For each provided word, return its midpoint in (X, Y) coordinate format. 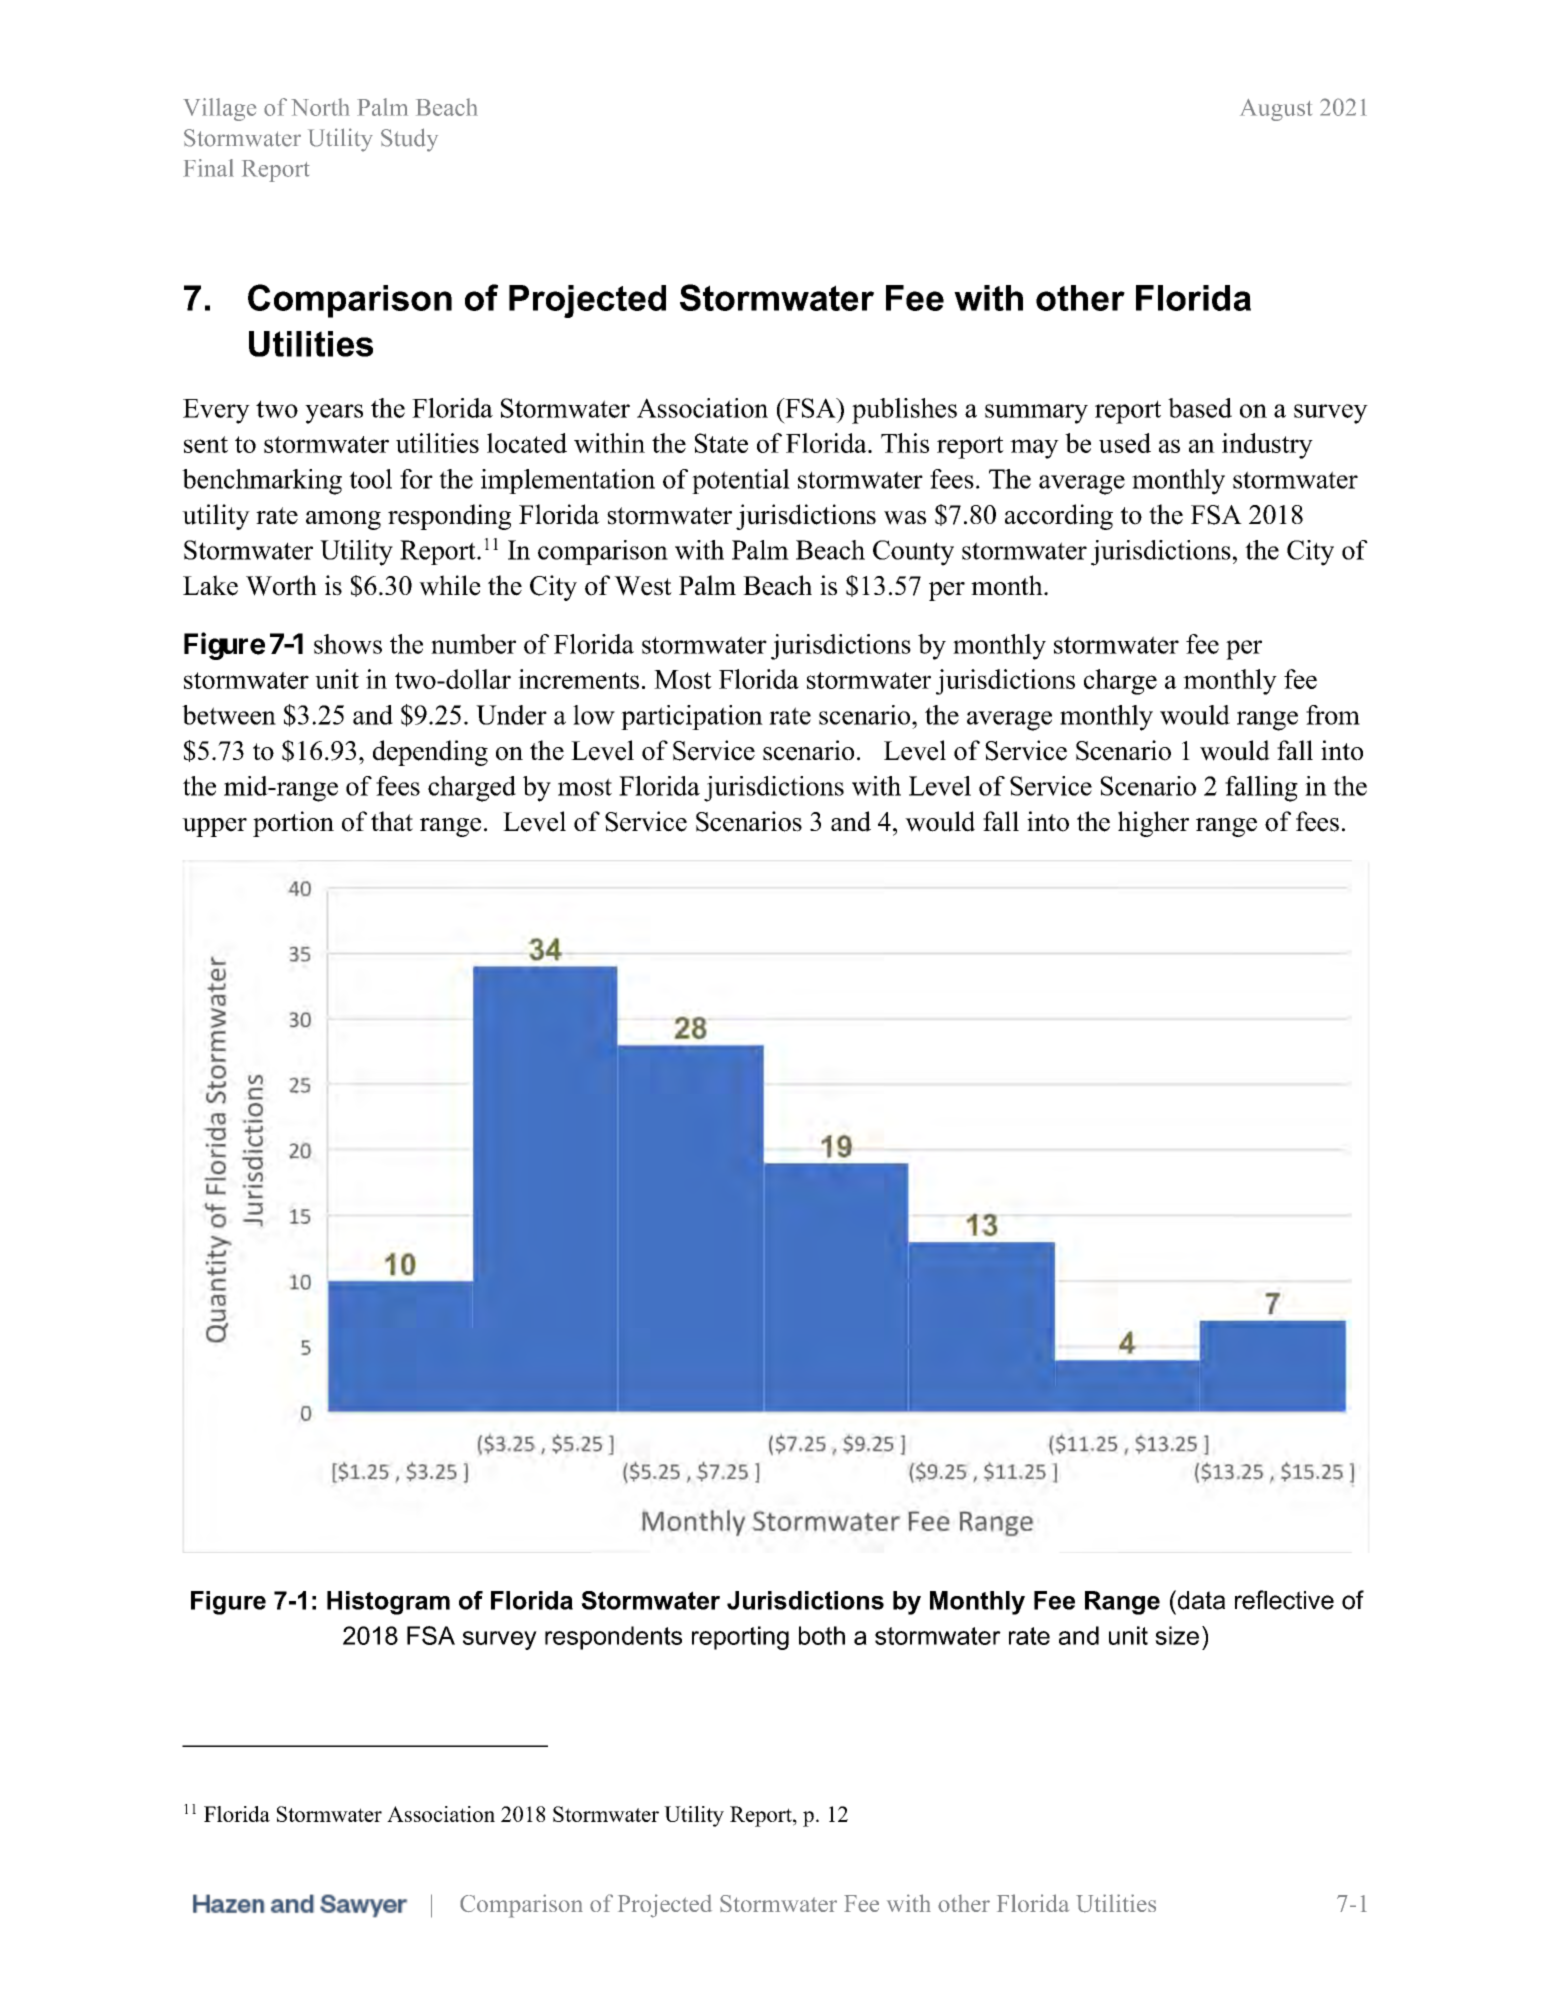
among (343, 520)
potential (741, 481)
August (1276, 110)
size (1177, 1635)
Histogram (388, 1603)
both (822, 1635)
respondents (613, 1638)
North (320, 107)
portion (293, 824)
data (1200, 1600)
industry (1267, 446)
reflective (1284, 1600)
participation (692, 717)
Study (409, 140)
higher (1153, 824)
